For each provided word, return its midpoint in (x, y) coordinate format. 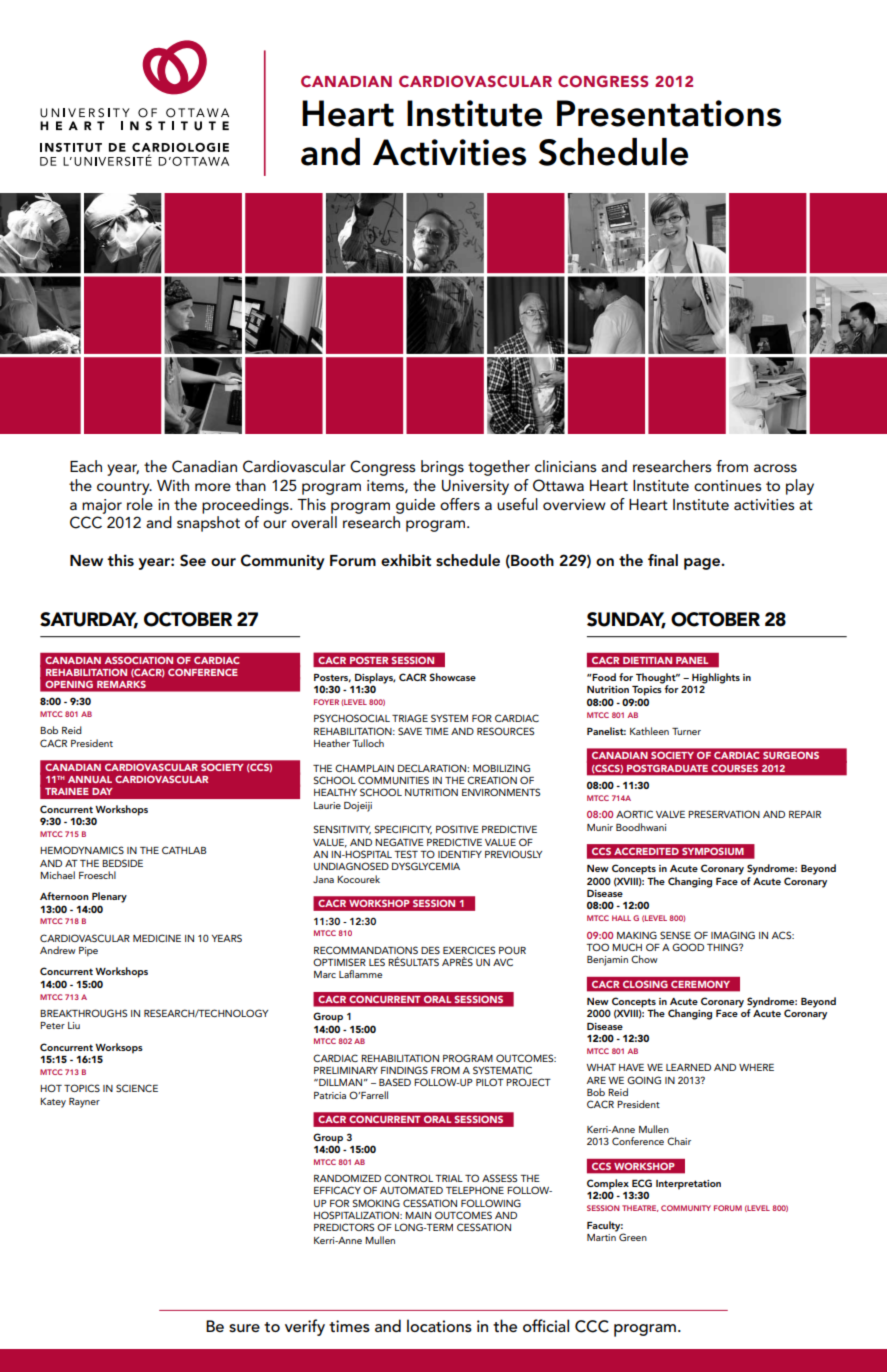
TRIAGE (410, 718)
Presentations (669, 113)
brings (442, 468)
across (775, 468)
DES (430, 950)
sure (244, 1328)
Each (86, 466)
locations (439, 1325)
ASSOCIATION (139, 660)
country (124, 488)
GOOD (688, 947)
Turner (686, 731)
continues (727, 485)
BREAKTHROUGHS (83, 1013)
